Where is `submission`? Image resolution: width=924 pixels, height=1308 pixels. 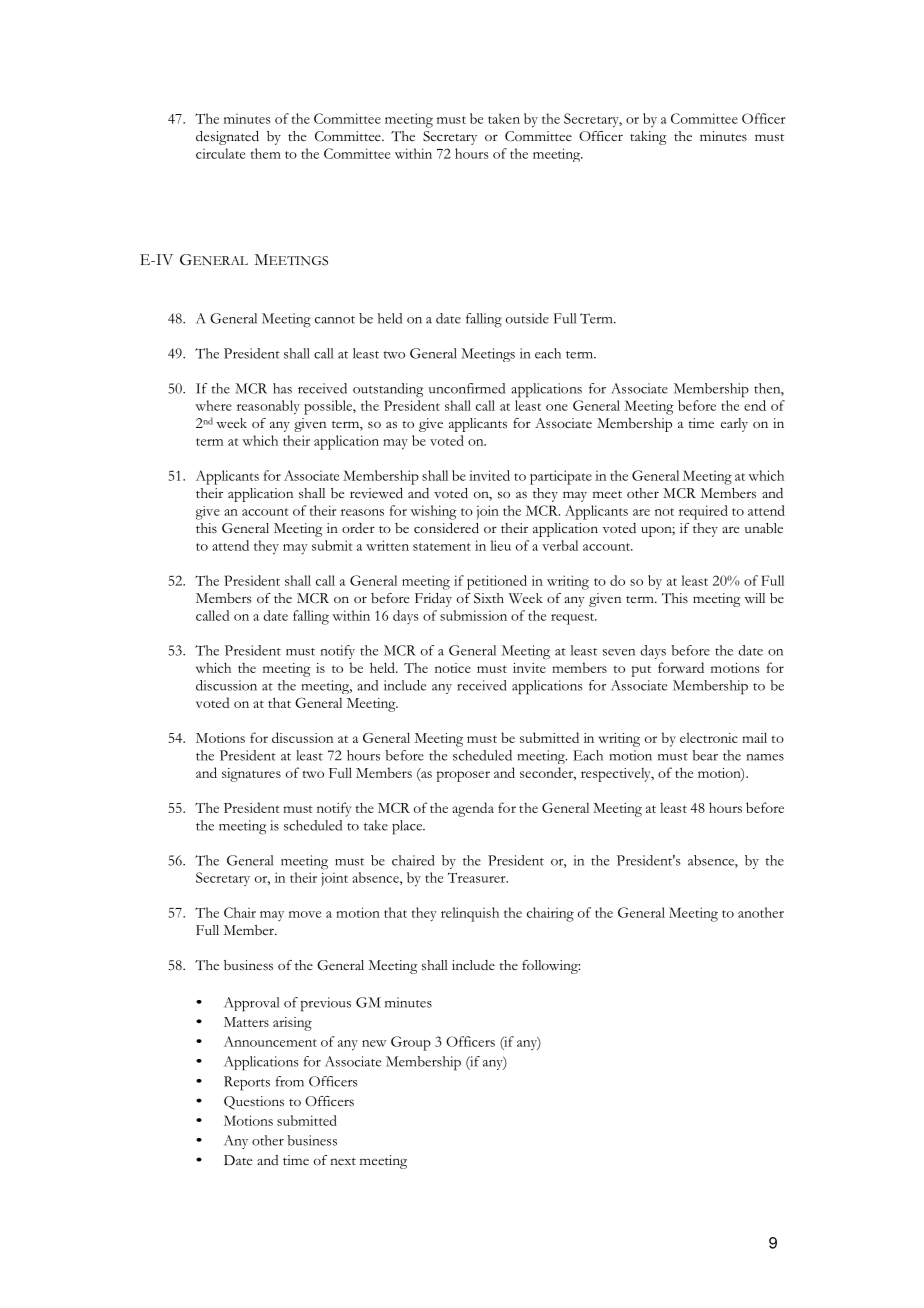 submission is located at coordinates (473, 615).
